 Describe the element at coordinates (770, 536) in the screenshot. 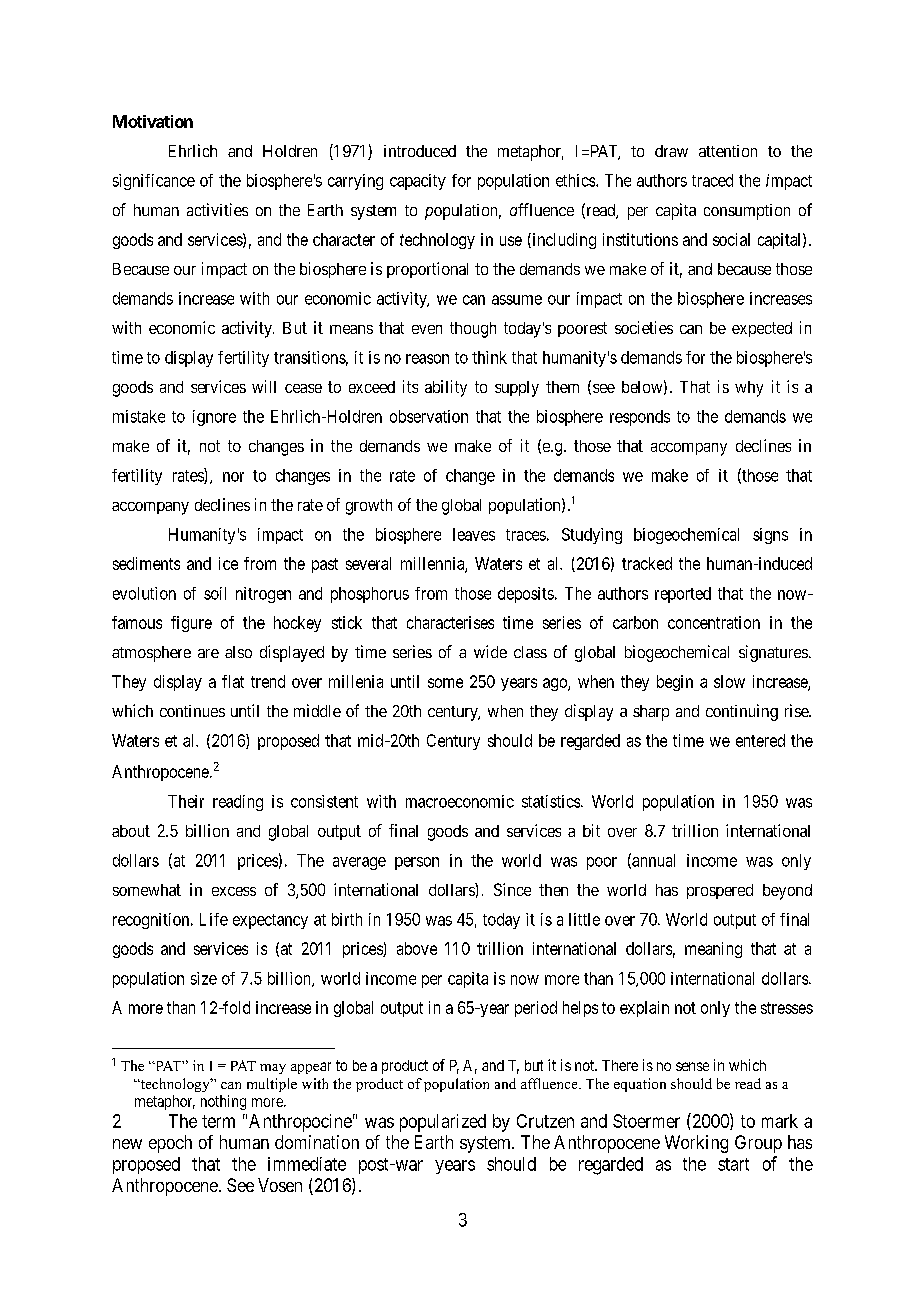

I see `signs` at that location.
